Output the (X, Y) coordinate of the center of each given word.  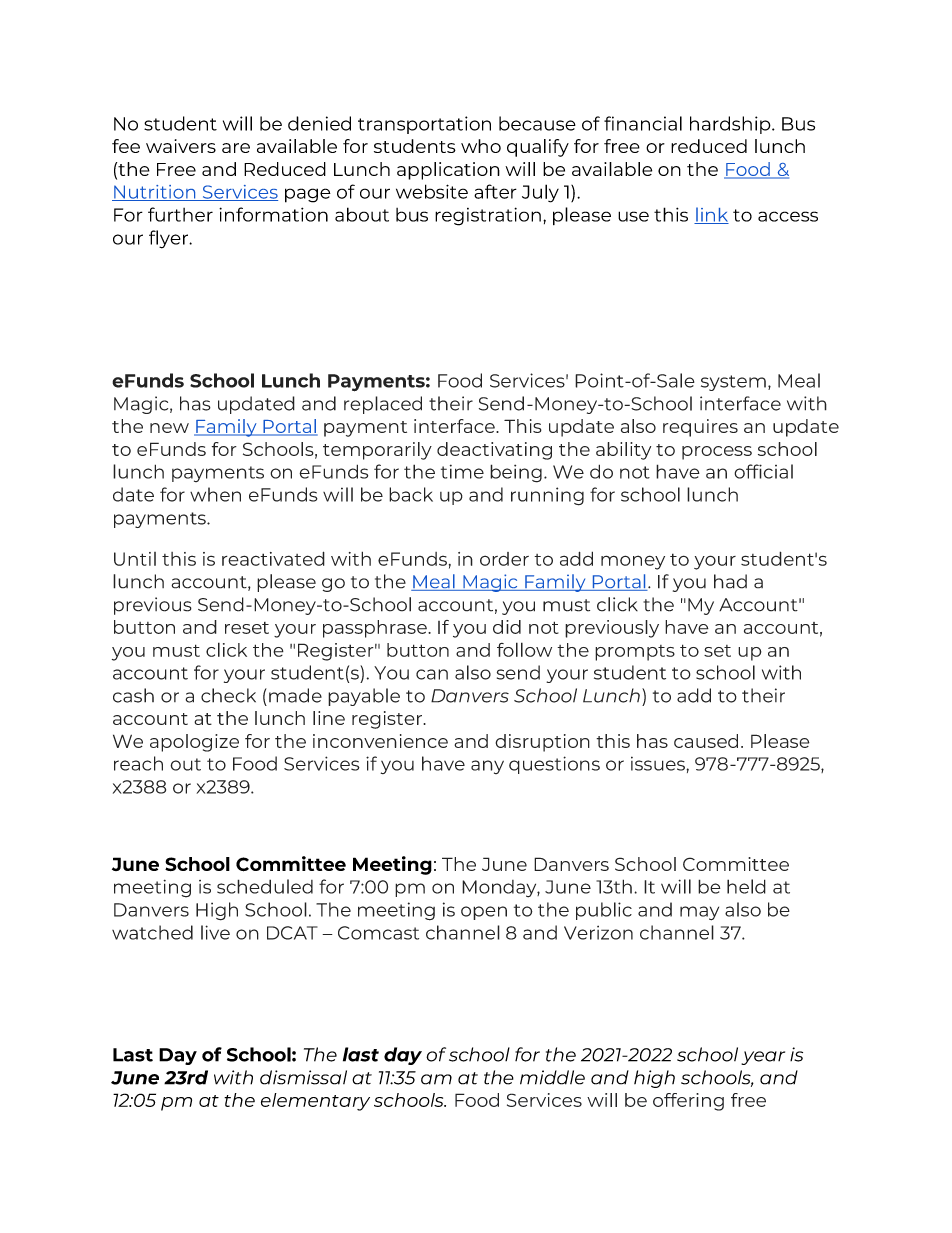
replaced (383, 405)
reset (247, 628)
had (730, 581)
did (507, 627)
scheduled (265, 886)
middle (552, 1077)
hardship (731, 125)
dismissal (303, 1077)
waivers (181, 146)
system (733, 383)
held (746, 886)
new (169, 428)
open (484, 913)
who (481, 146)
